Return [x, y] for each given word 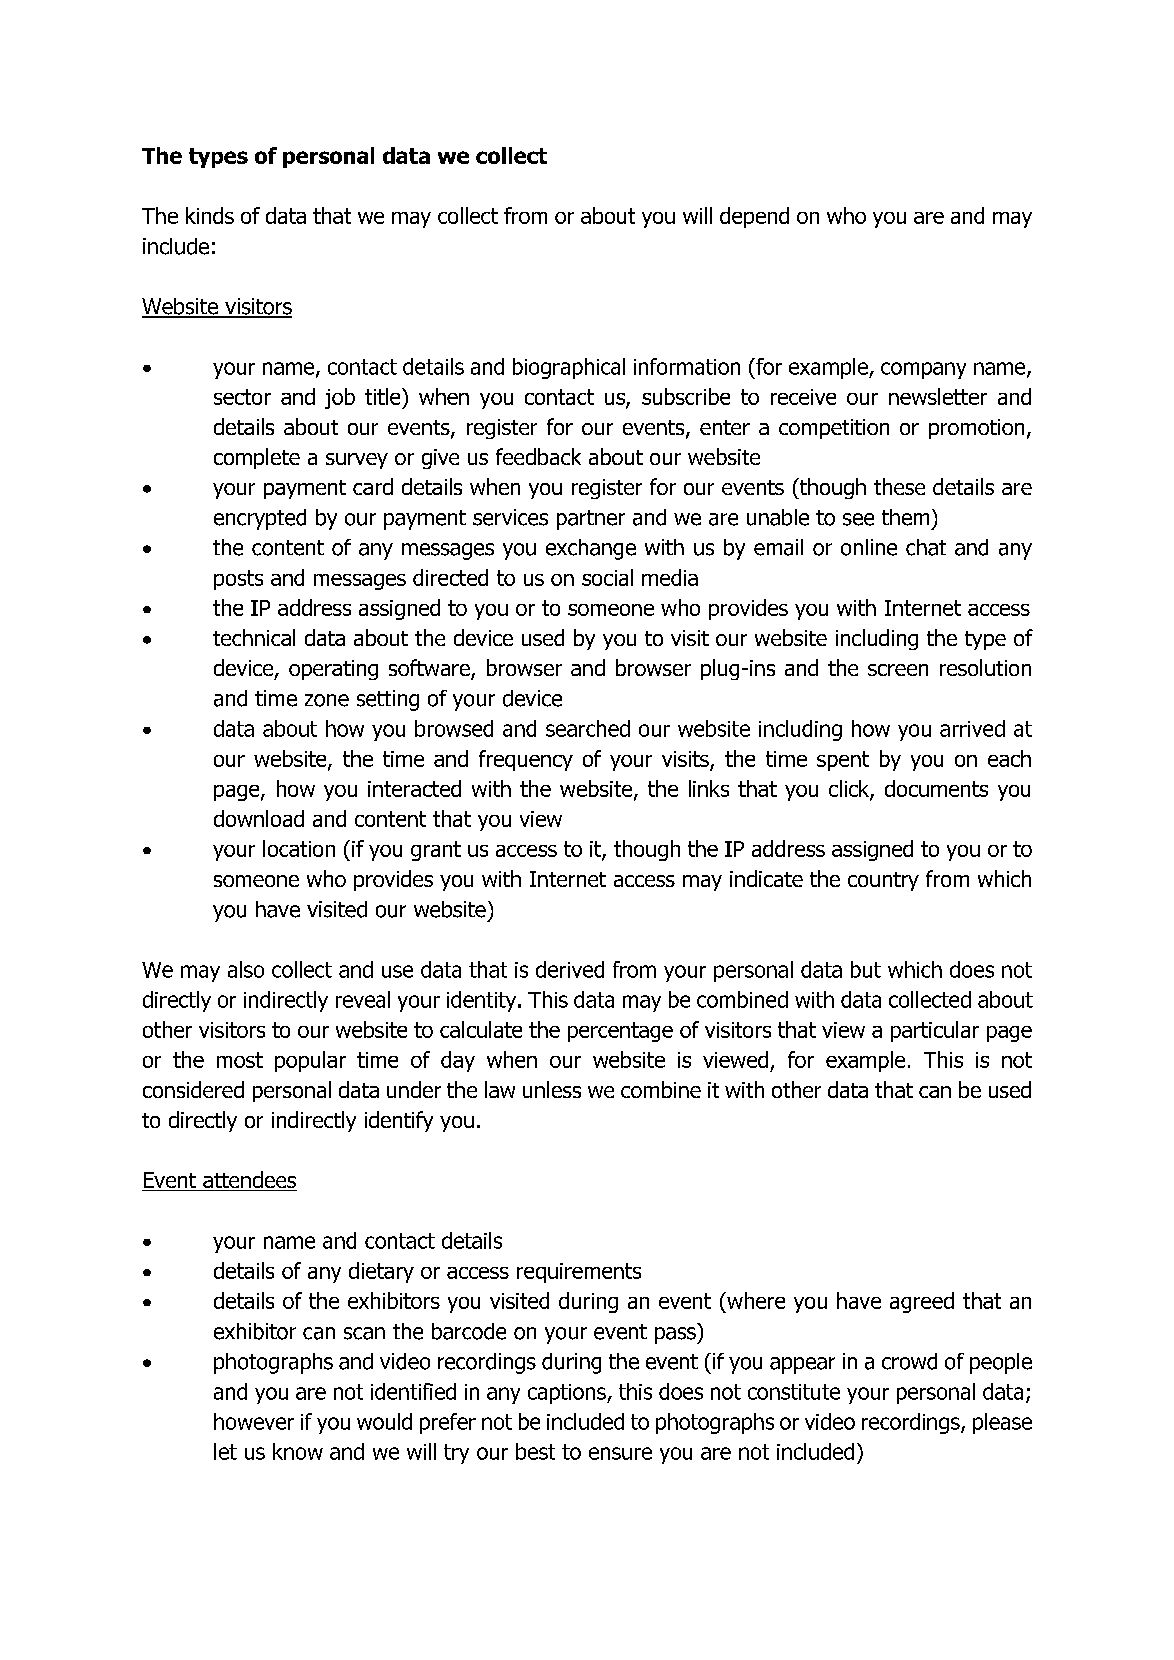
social [607, 577]
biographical [569, 368]
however [254, 1421]
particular [935, 1031]
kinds [210, 215]
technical [254, 637]
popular [310, 1061]
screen [898, 670]
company [923, 370]
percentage [620, 1032]
